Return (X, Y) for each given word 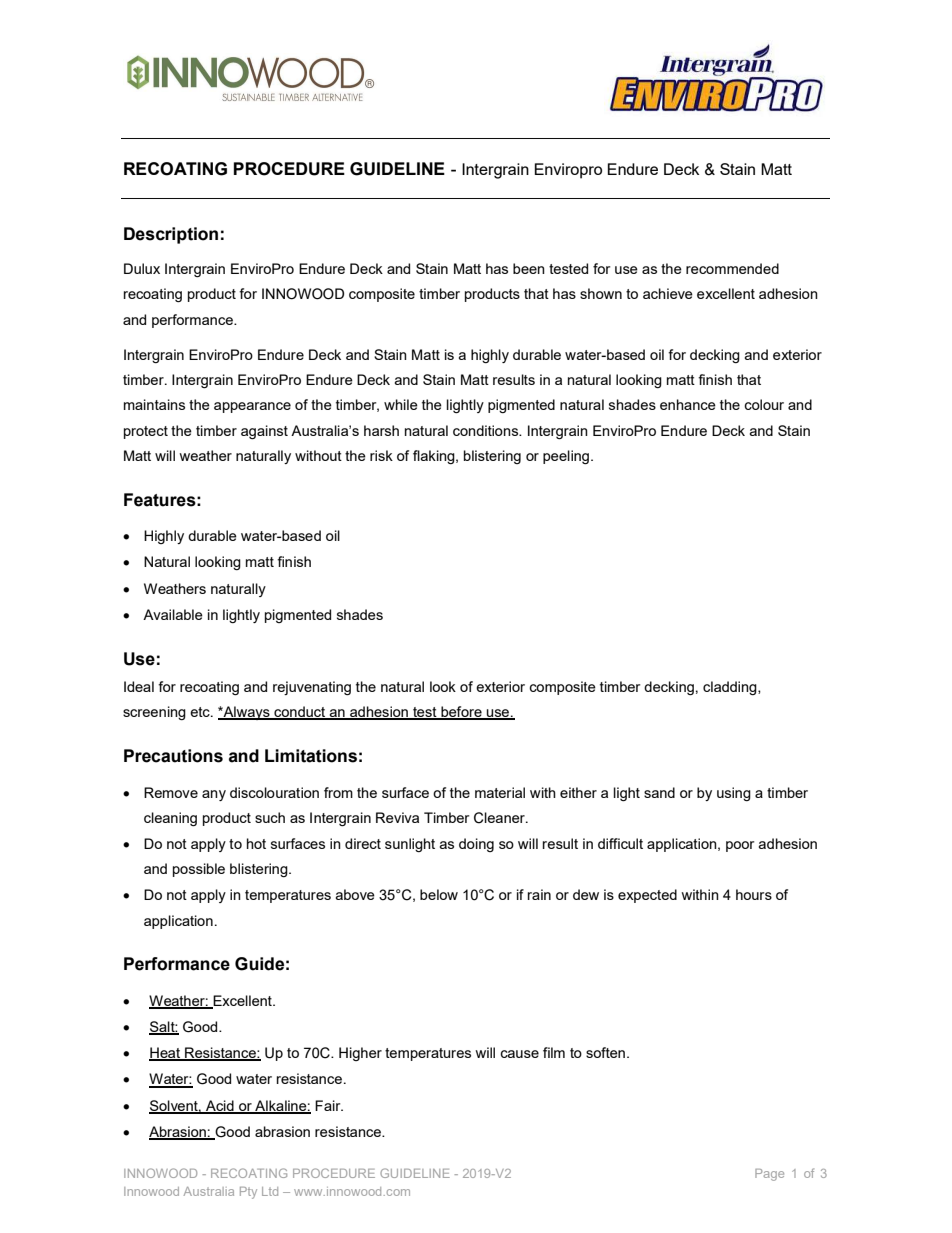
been (529, 268)
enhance (688, 404)
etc (201, 712)
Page (769, 1175)
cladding (731, 688)
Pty (248, 1193)
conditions (487, 430)
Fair (329, 1105)
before (461, 713)
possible (199, 870)
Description (171, 235)
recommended (732, 268)
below (439, 894)
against (264, 432)
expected (647, 896)
